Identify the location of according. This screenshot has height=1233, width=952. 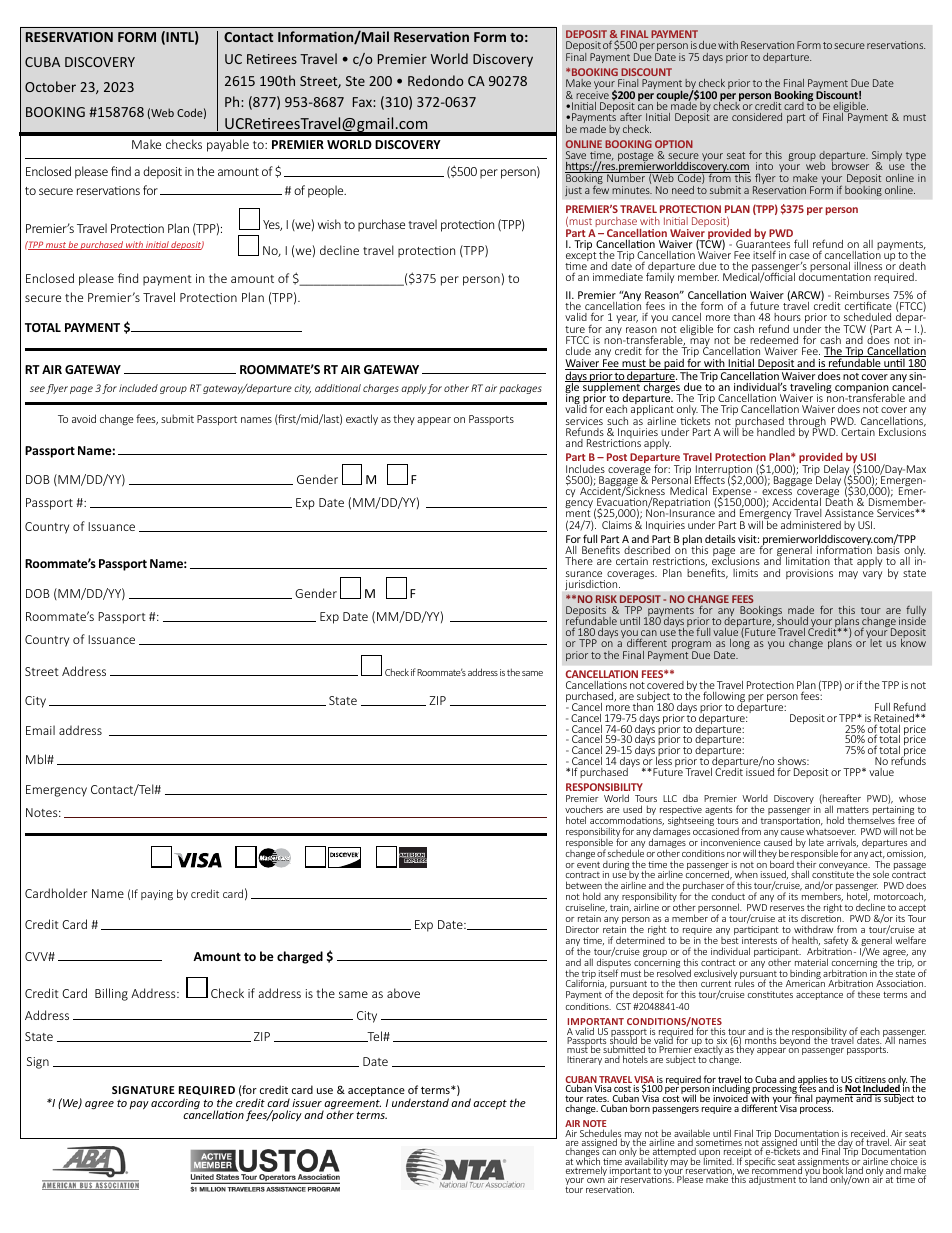
(175, 1103).
